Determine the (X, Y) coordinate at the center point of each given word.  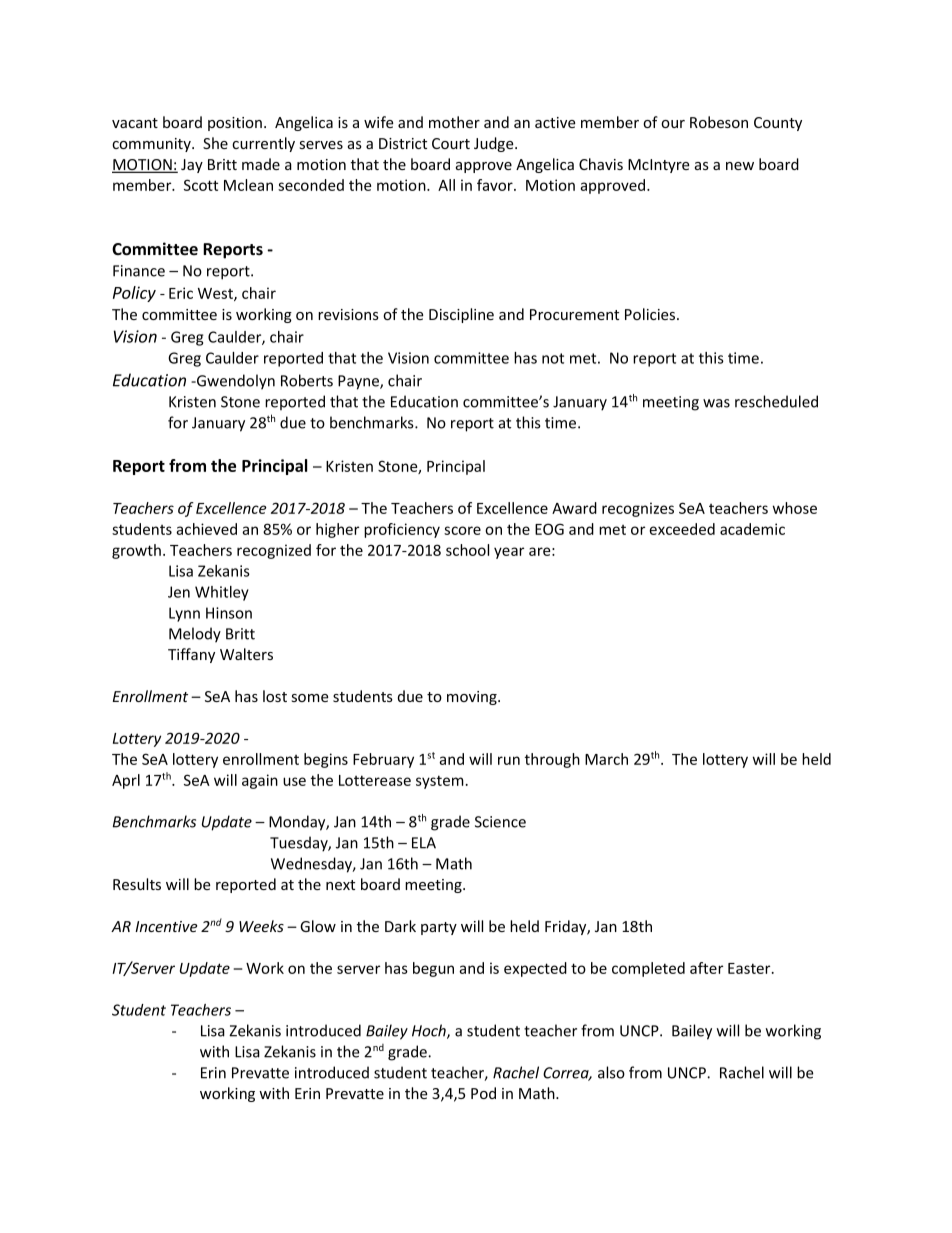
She (215, 143)
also (611, 1072)
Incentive (166, 926)
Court (451, 143)
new (740, 166)
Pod (483, 1093)
